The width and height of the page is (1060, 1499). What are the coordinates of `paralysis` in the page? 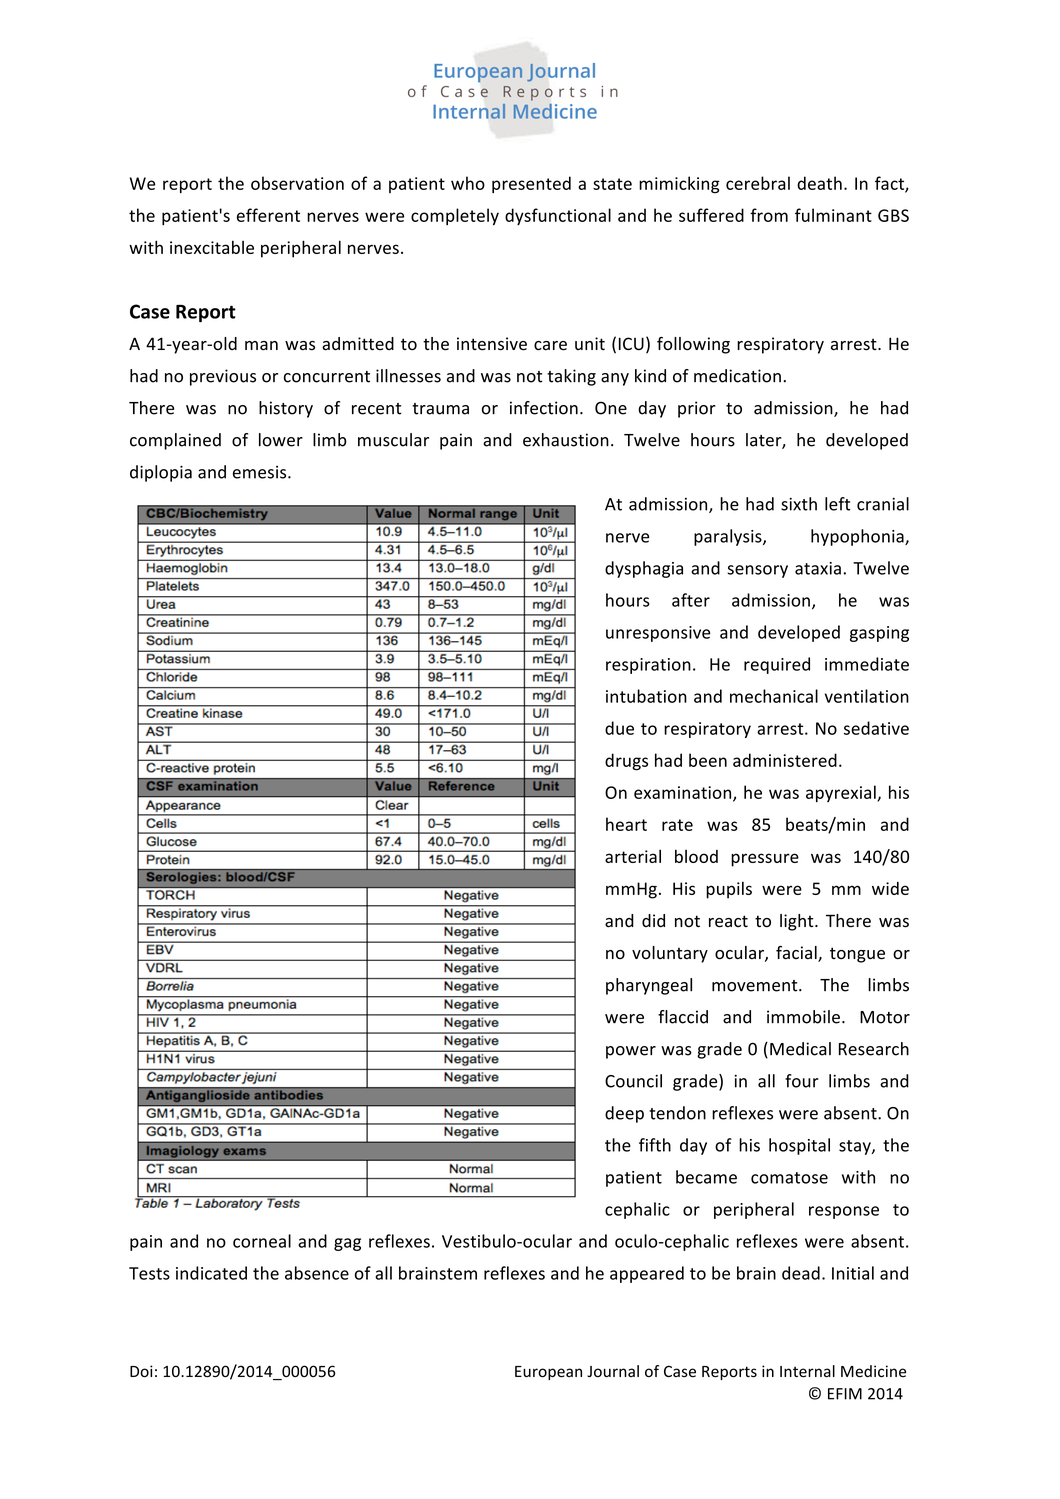 It's located at (729, 537).
